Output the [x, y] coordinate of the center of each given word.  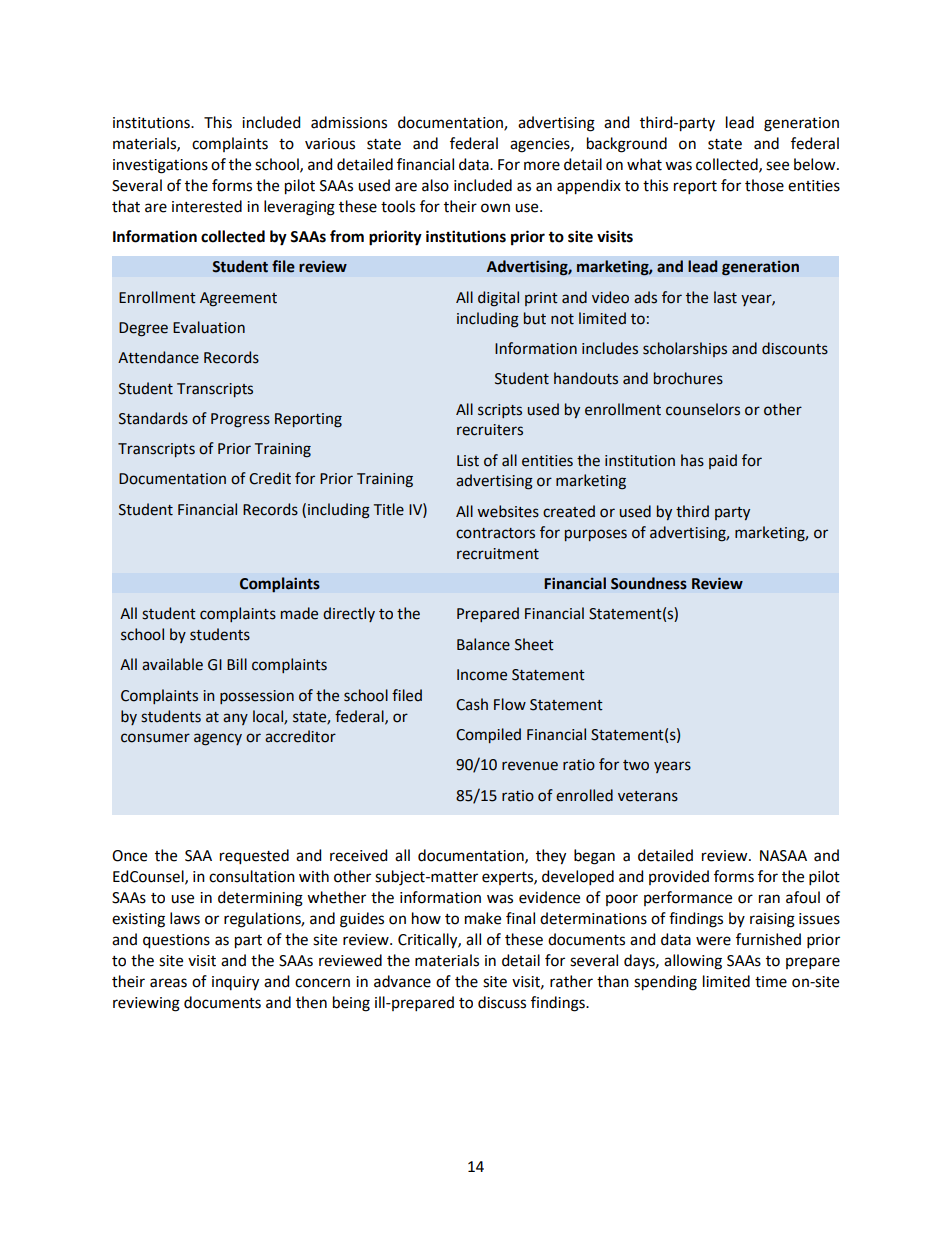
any [235, 719]
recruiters [490, 430]
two [636, 765]
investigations [160, 166]
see [777, 166]
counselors [703, 409]
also [435, 185]
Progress [240, 420]
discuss [502, 1002]
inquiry [235, 983]
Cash [472, 704]
